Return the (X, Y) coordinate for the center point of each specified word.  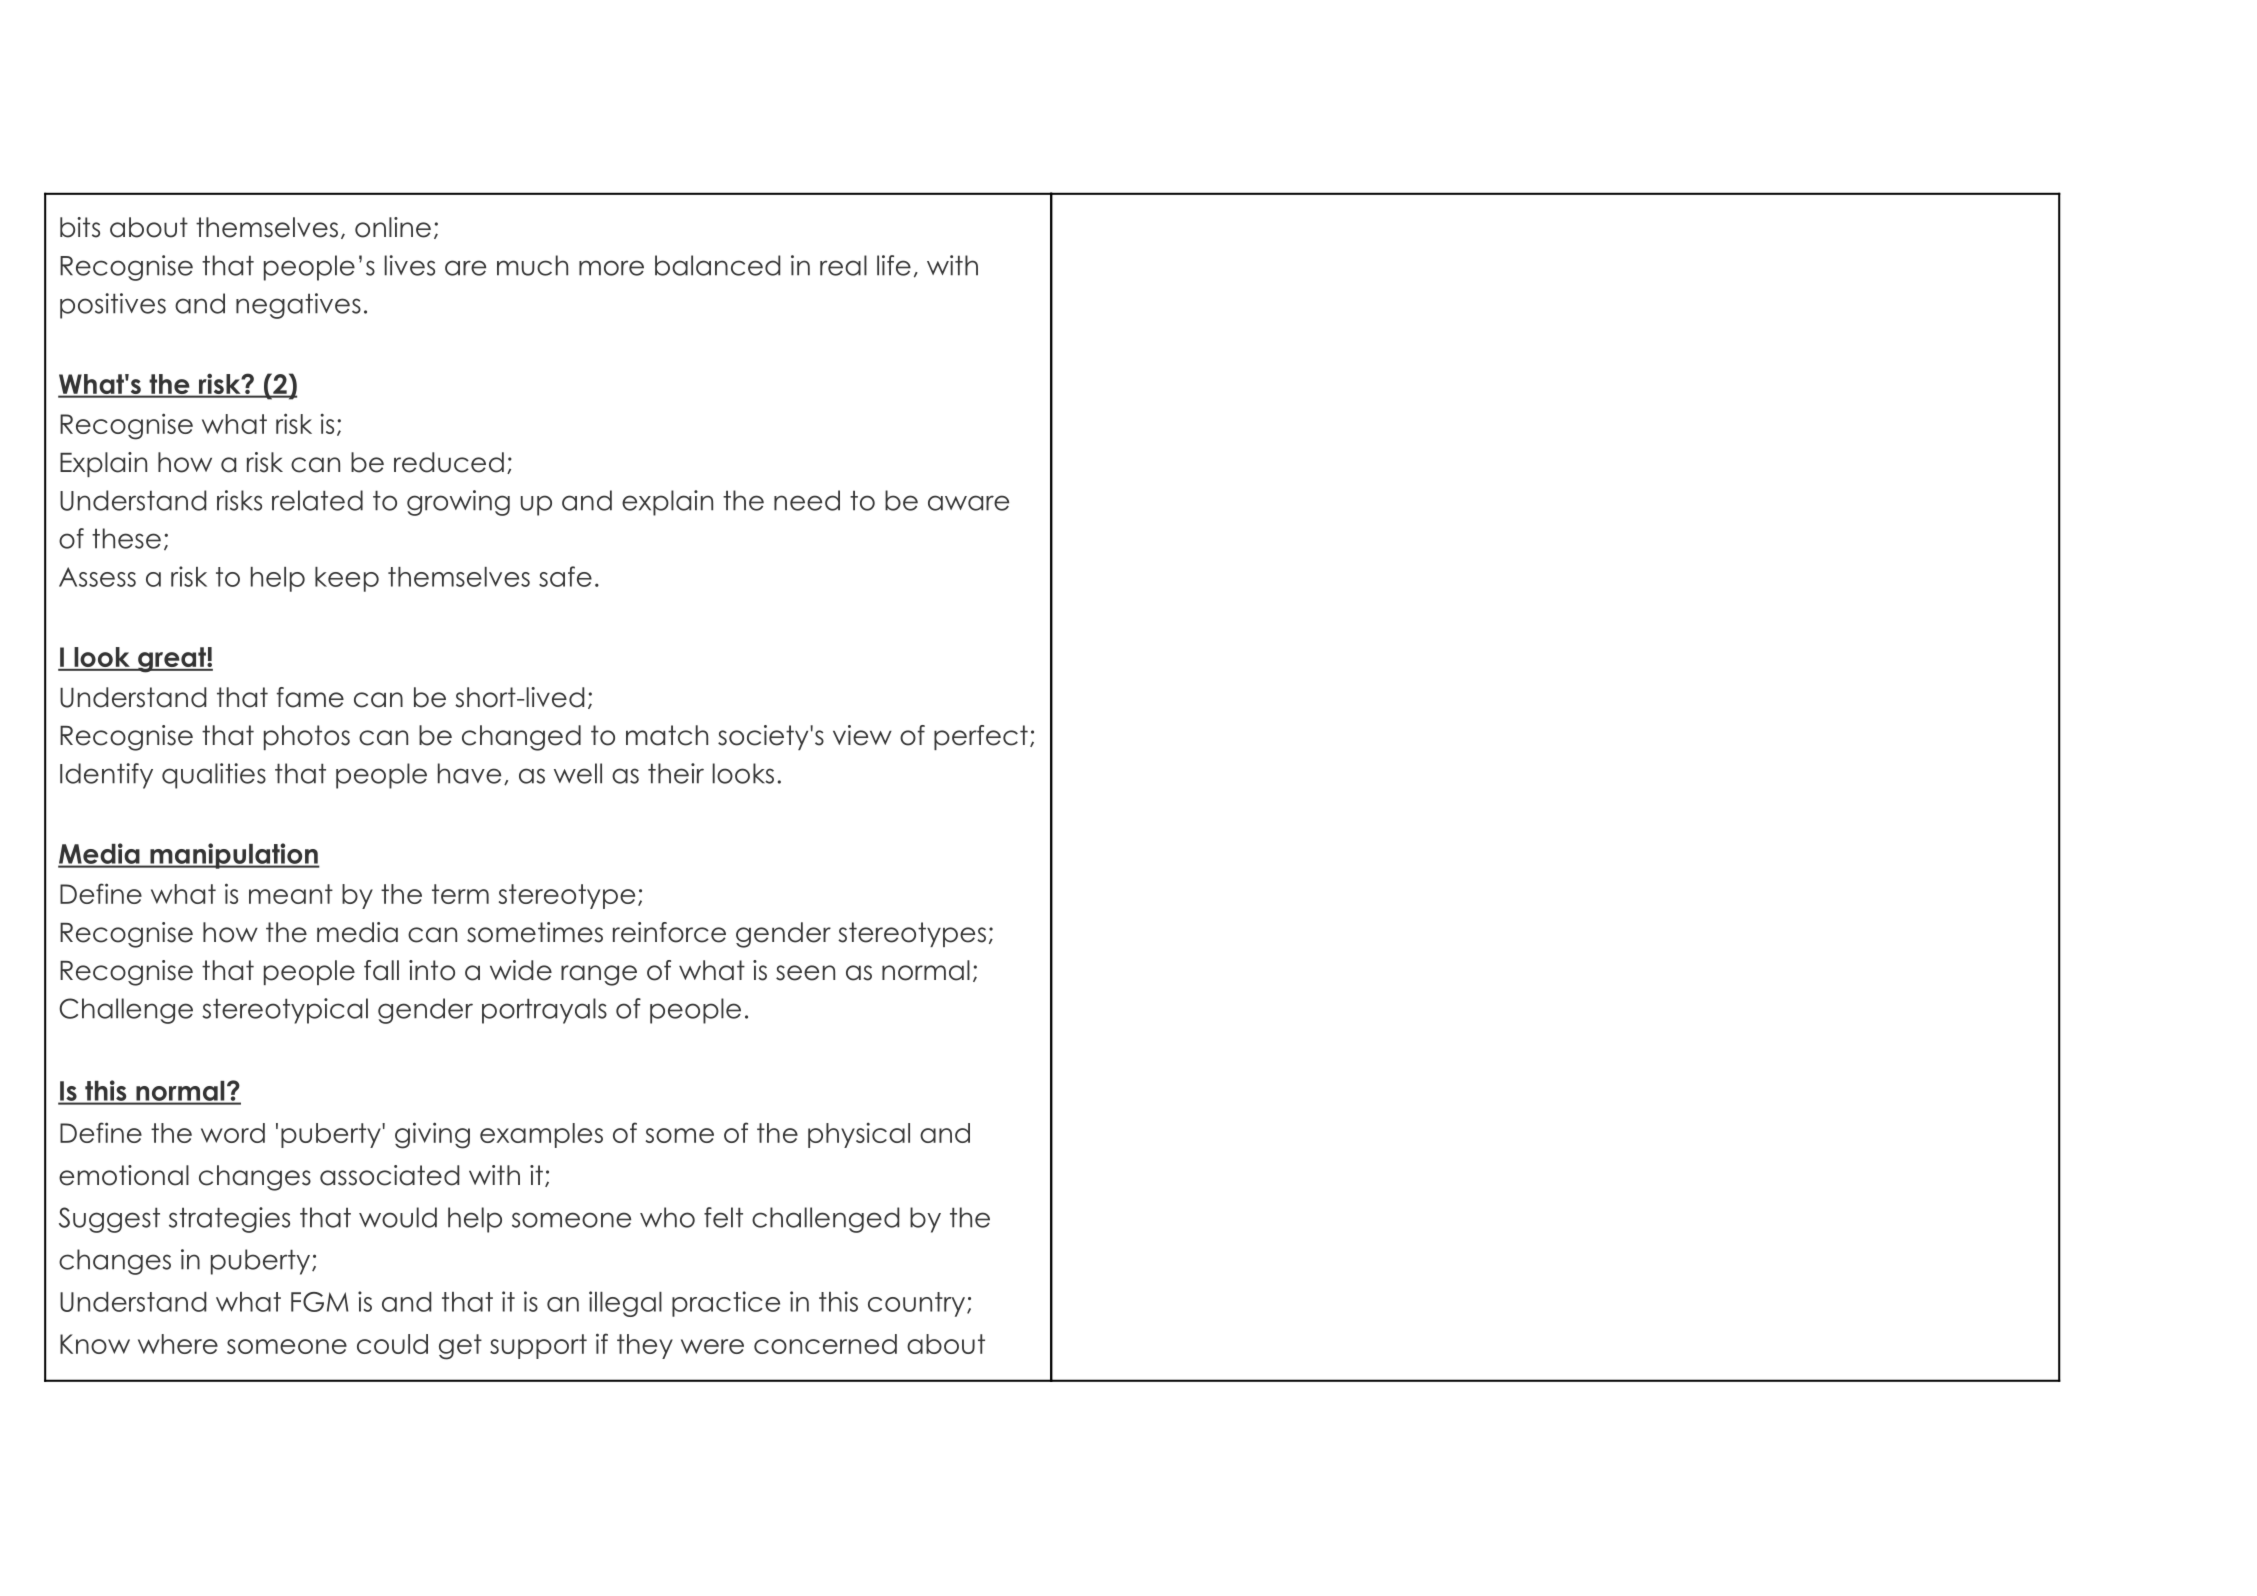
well (578, 773)
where (178, 1344)
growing (458, 503)
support (538, 1346)
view (862, 735)
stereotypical (285, 1011)
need (807, 500)
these (126, 538)
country (918, 1304)
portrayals (544, 1011)
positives (113, 306)
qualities (214, 776)
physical (859, 1135)
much (532, 265)
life (894, 265)
